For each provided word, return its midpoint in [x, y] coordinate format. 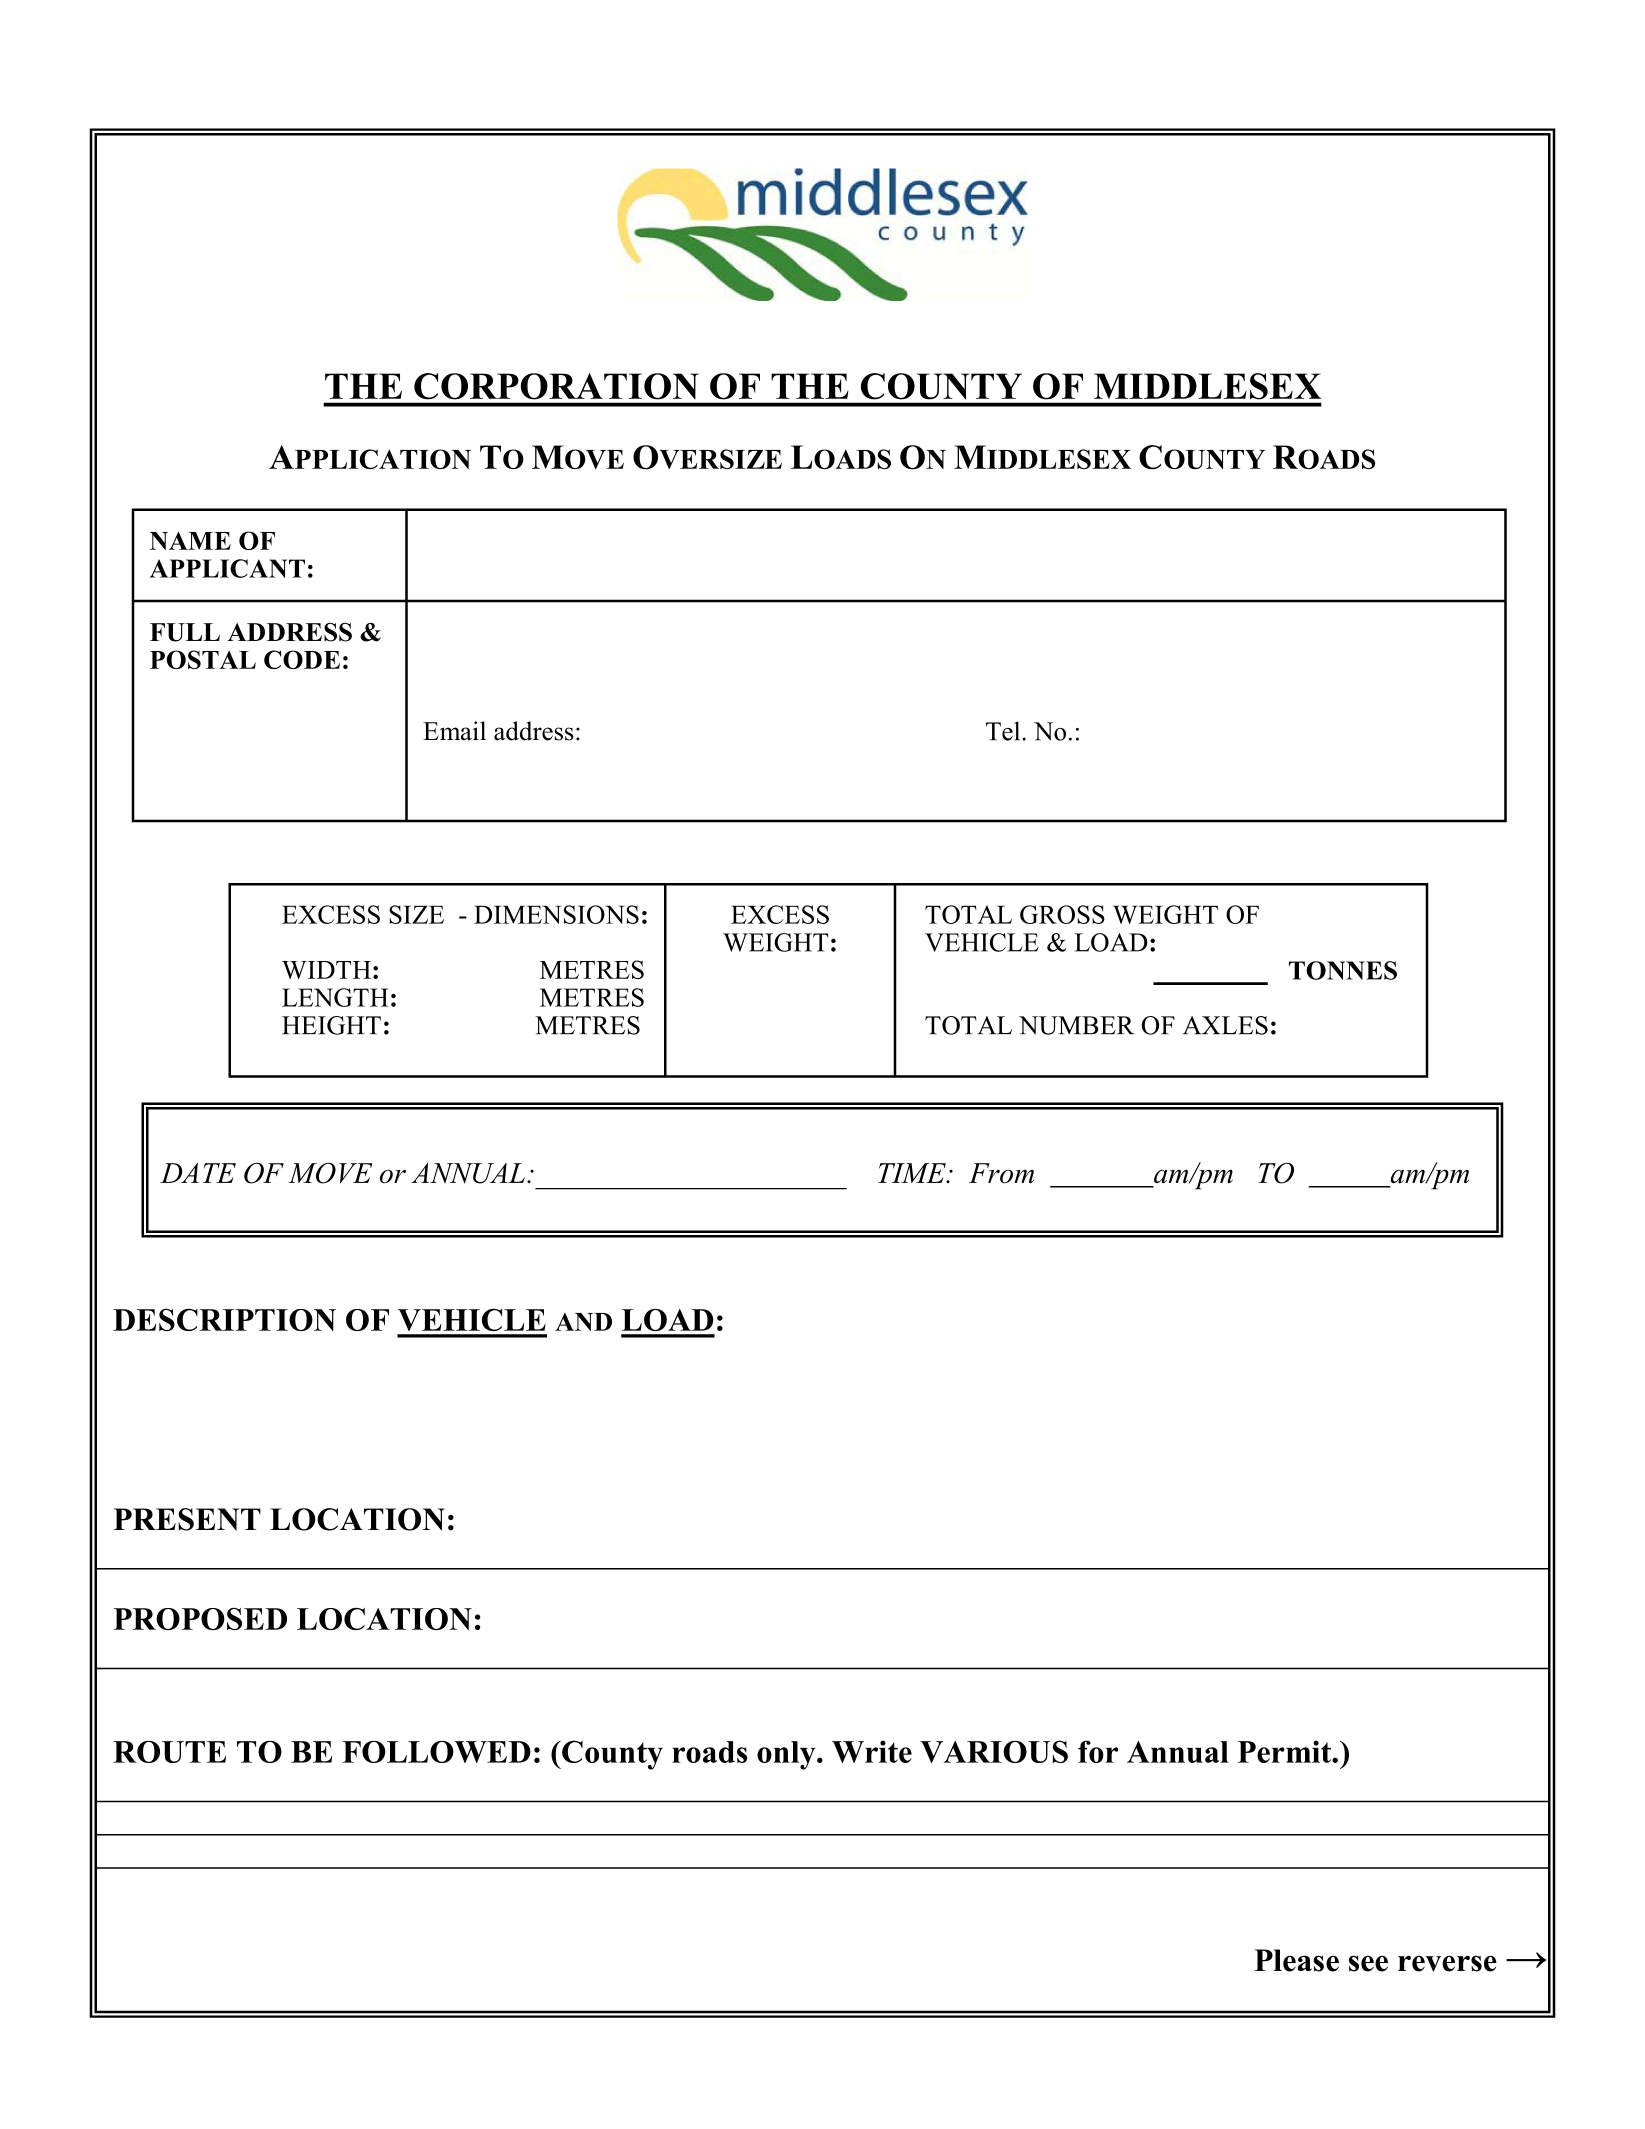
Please [1296, 1960]
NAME [190, 541]
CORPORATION [556, 386]
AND [583, 1322]
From [1001, 1173]
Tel [1004, 731]
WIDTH [326, 970]
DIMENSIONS [556, 914]
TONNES [1343, 970]
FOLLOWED [436, 1752]
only [787, 1755]
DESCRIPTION [224, 1319]
